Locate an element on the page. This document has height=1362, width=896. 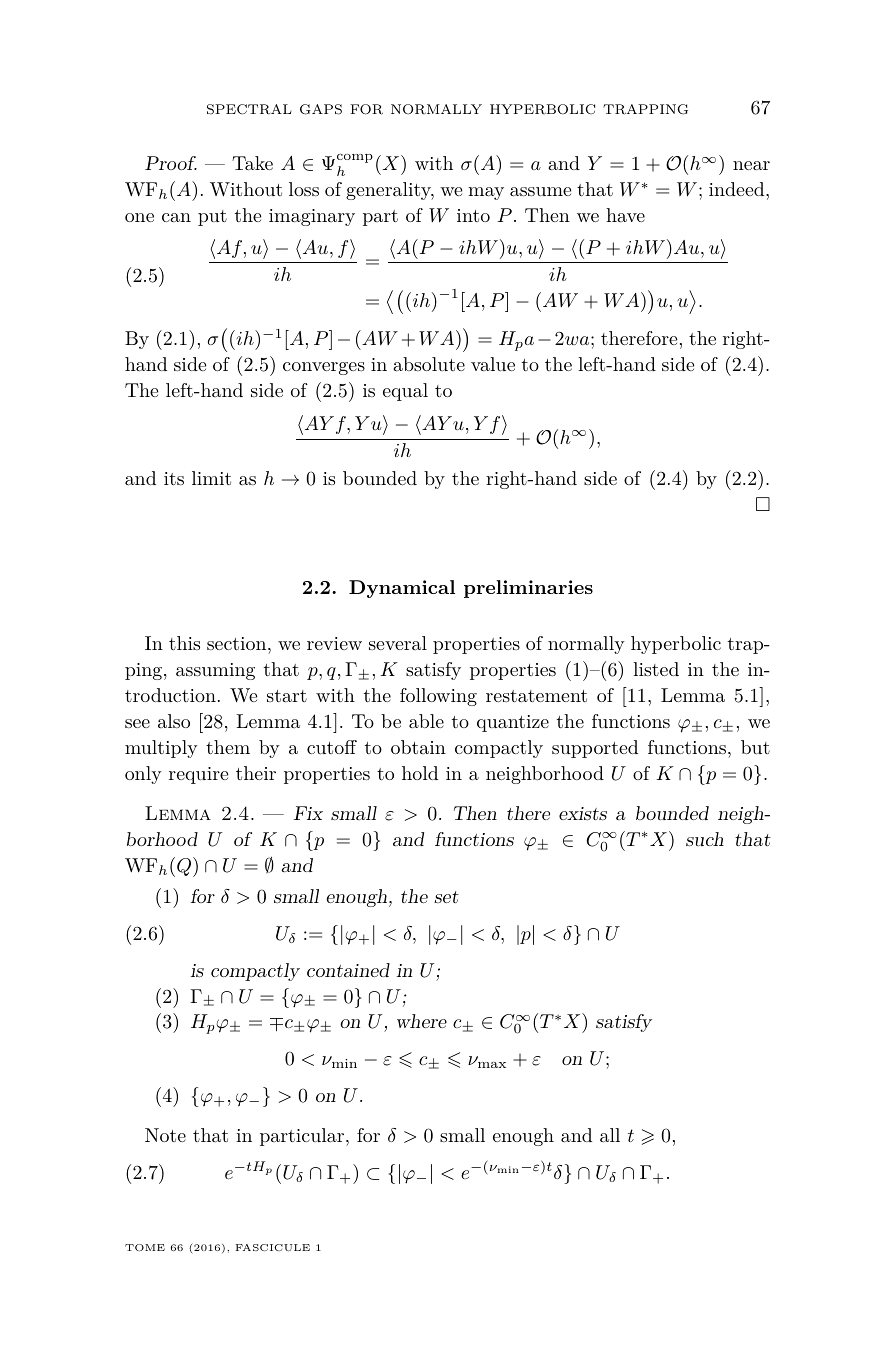
near is located at coordinates (751, 165).
